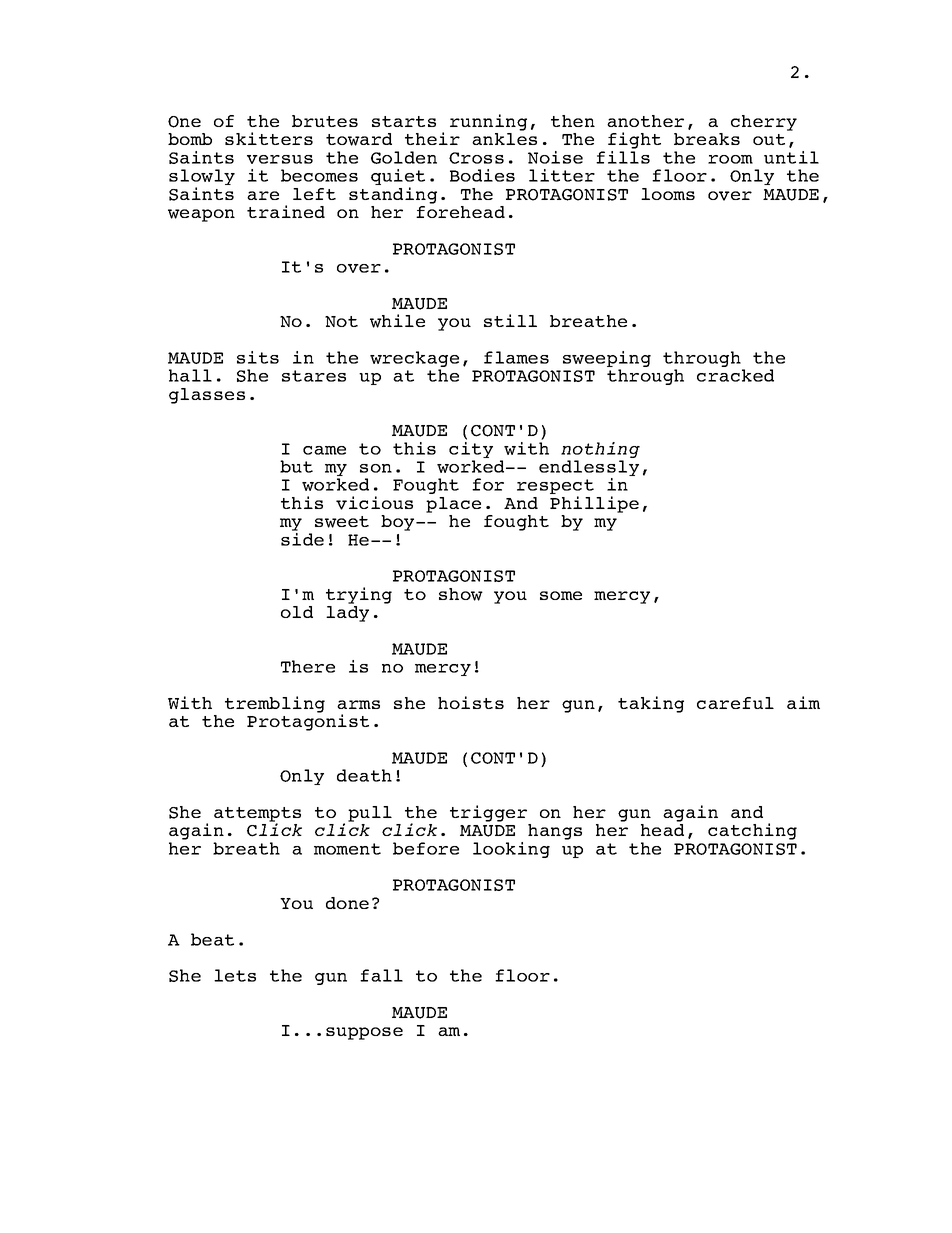  What do you see at coordinates (504, 139) in the image?
I see `ankles` at bounding box center [504, 139].
